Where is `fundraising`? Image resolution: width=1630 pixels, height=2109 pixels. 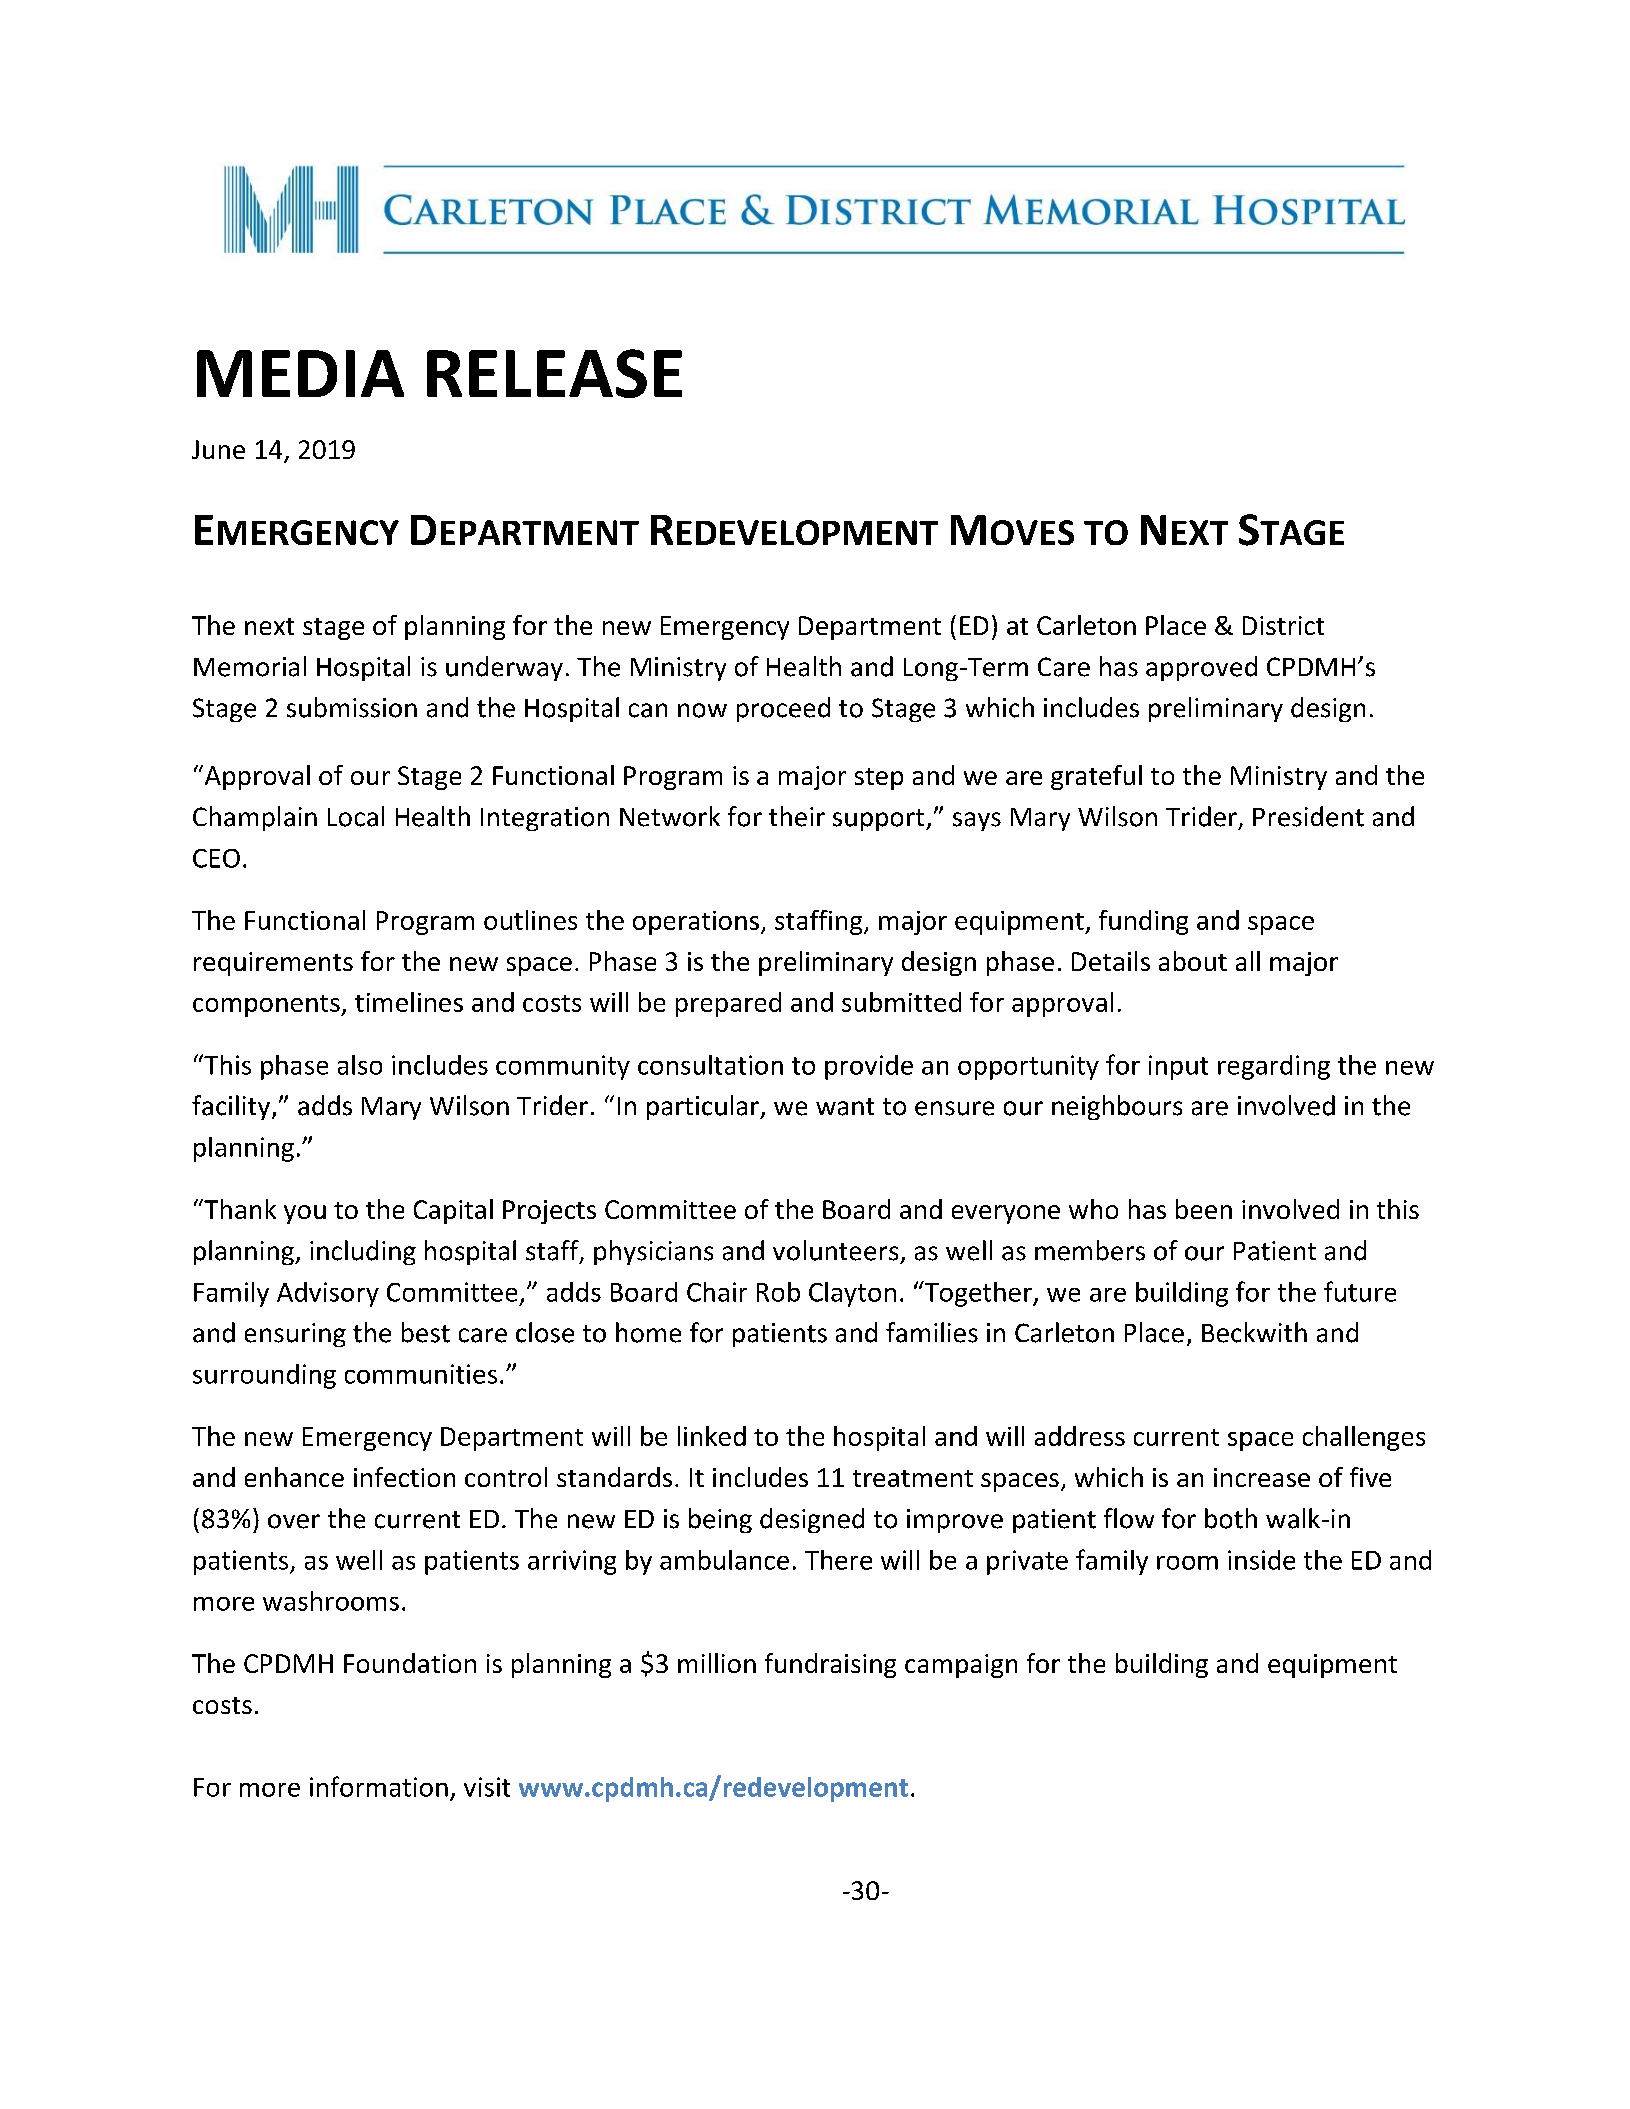
fundraising is located at coordinates (830, 1665).
